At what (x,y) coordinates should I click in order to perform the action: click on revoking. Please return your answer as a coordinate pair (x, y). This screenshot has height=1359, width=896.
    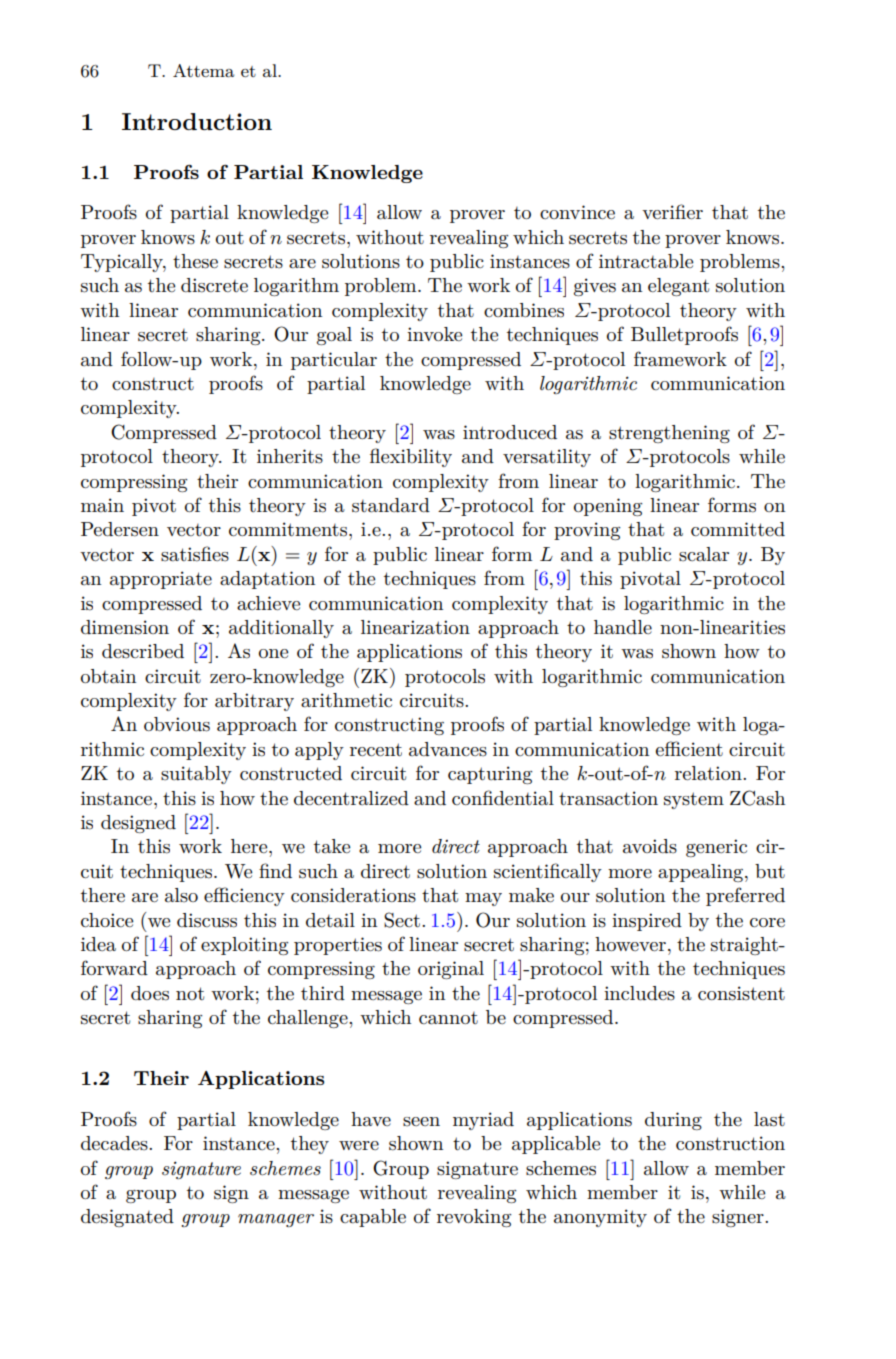
    Looking at the image, I should click on (474, 1218).
